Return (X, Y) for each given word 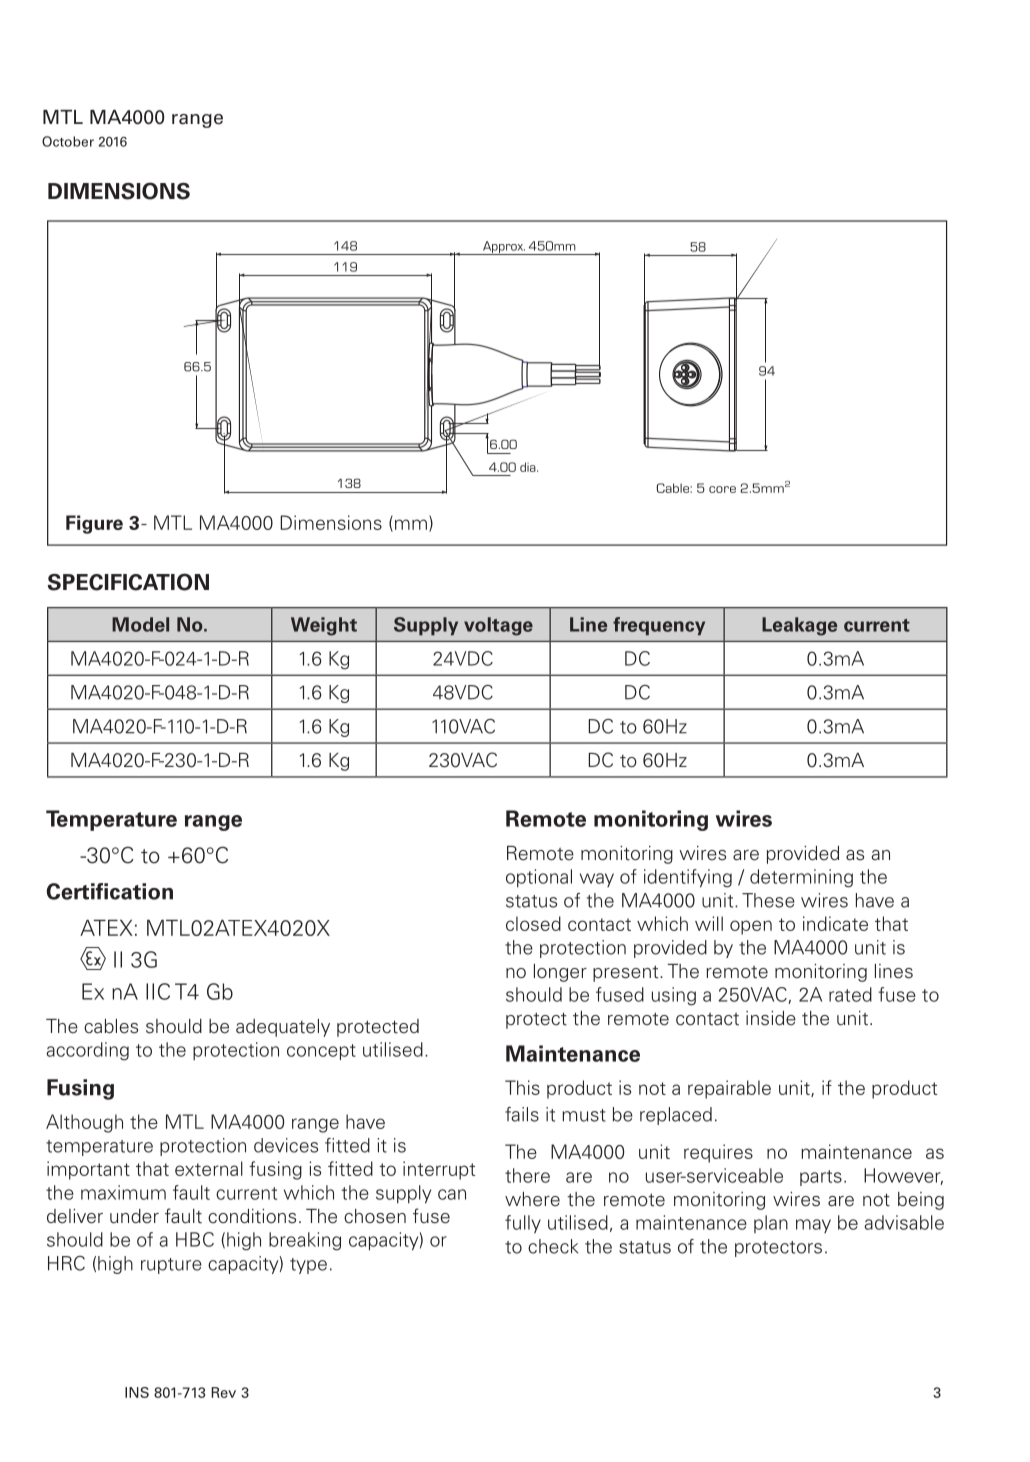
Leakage (799, 626)
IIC (158, 991)
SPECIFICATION (128, 582)
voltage (498, 626)
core (722, 489)
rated (850, 994)
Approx (503, 248)
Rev (223, 1392)
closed (533, 923)
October (68, 141)
